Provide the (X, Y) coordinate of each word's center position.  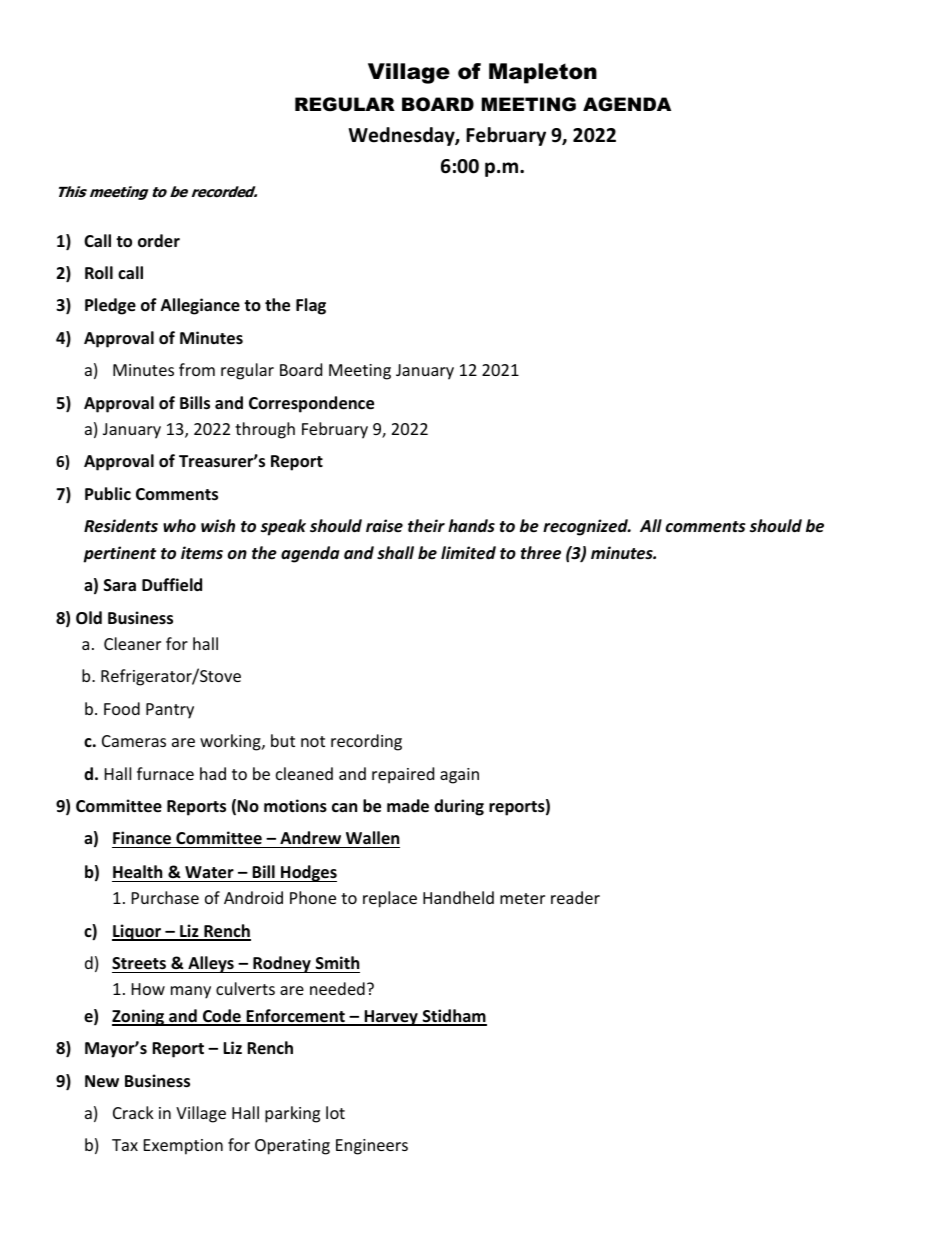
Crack (133, 1112)
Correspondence (311, 404)
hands (471, 525)
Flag (311, 306)
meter (522, 898)
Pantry (170, 711)
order (159, 241)
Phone (313, 897)
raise (384, 525)
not (313, 741)
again (459, 776)
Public (108, 494)
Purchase (165, 897)
